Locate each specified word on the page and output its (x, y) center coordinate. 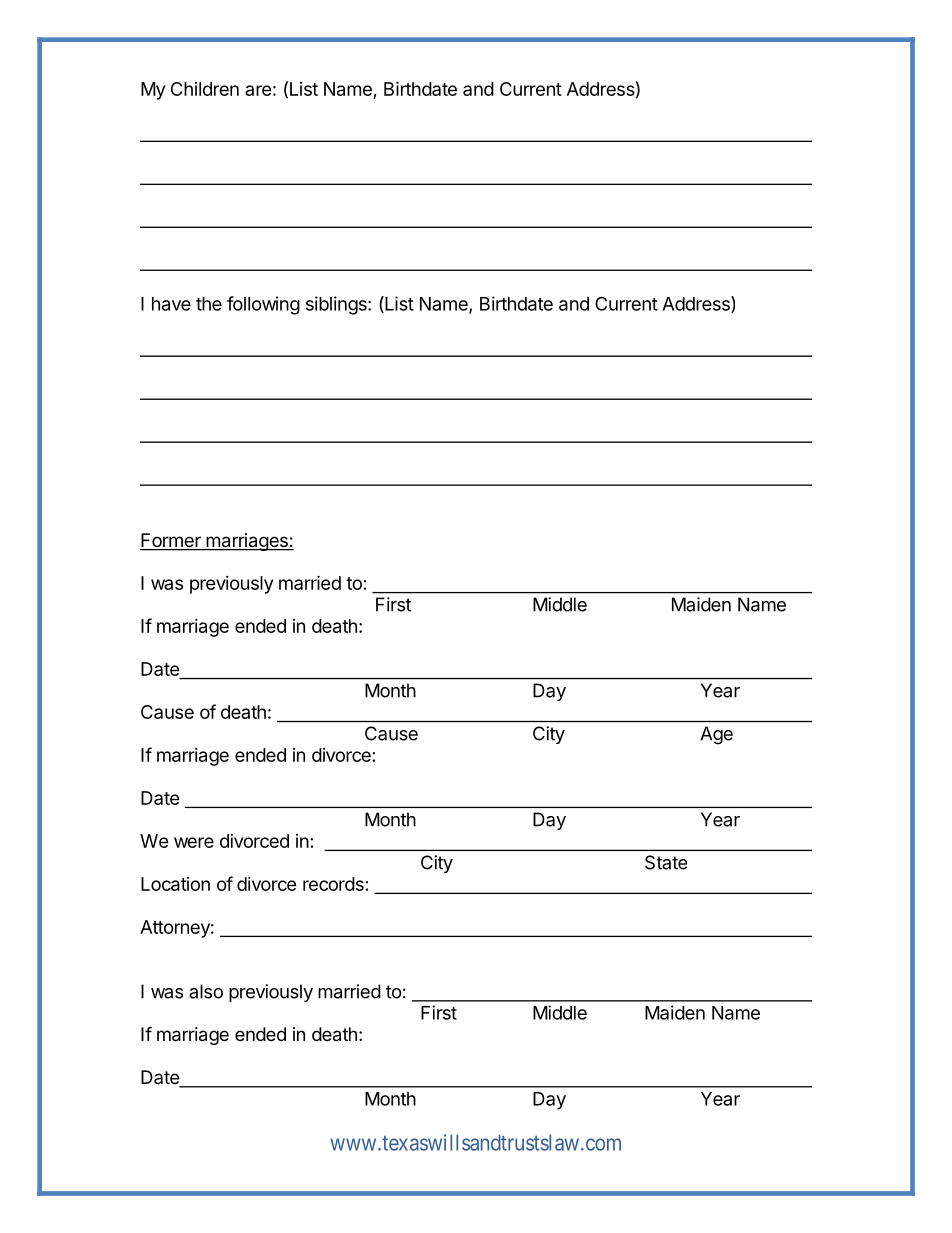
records (333, 884)
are (258, 90)
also (206, 991)
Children (205, 89)
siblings (337, 305)
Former (171, 541)
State (666, 862)
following (263, 305)
